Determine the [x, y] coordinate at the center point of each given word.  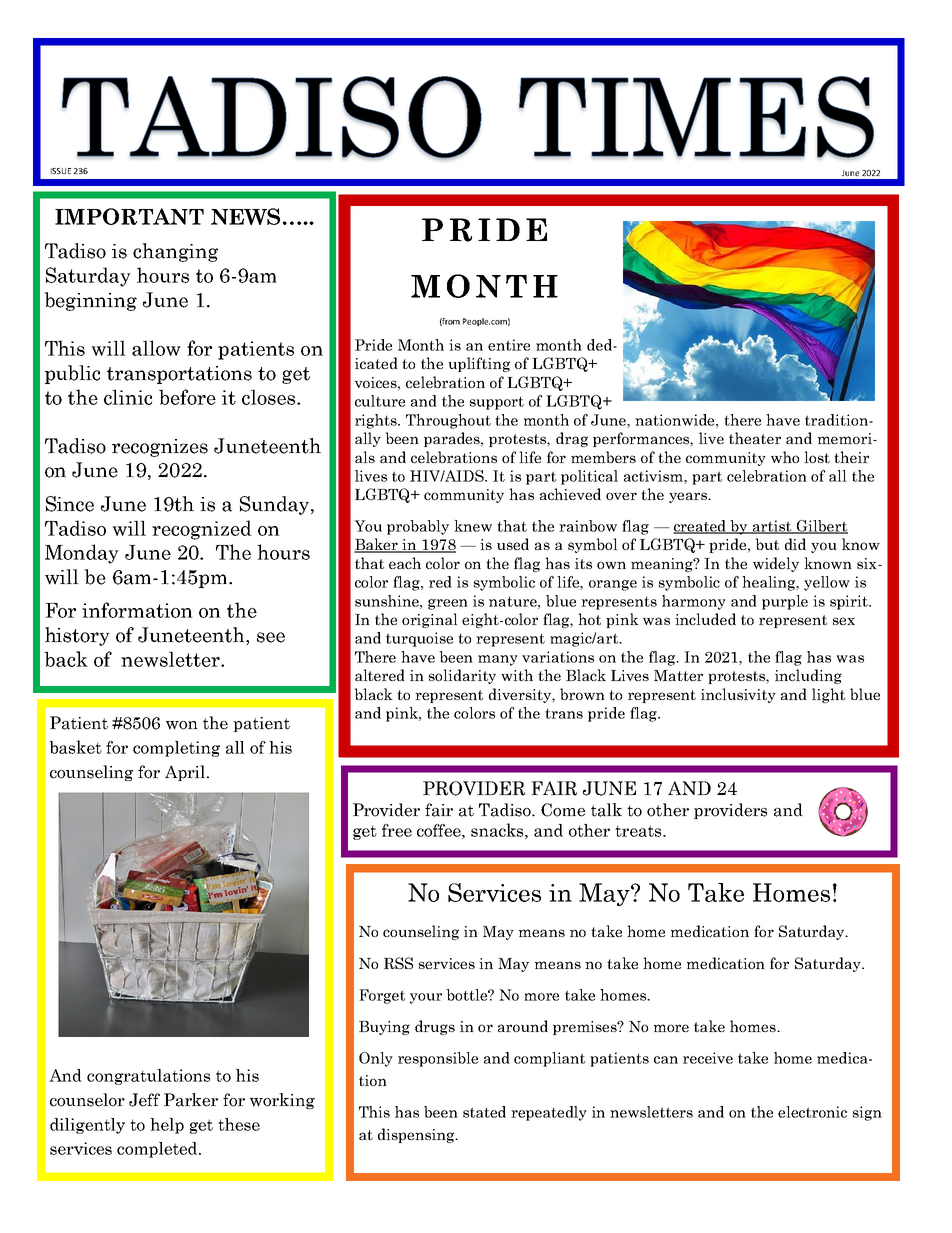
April [186, 773]
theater [755, 438]
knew [473, 526]
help [167, 1126]
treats [639, 831]
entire [509, 345]
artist [772, 527]
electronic [812, 1112]
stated [484, 1112]
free [397, 830]
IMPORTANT [129, 216]
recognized [202, 530]
